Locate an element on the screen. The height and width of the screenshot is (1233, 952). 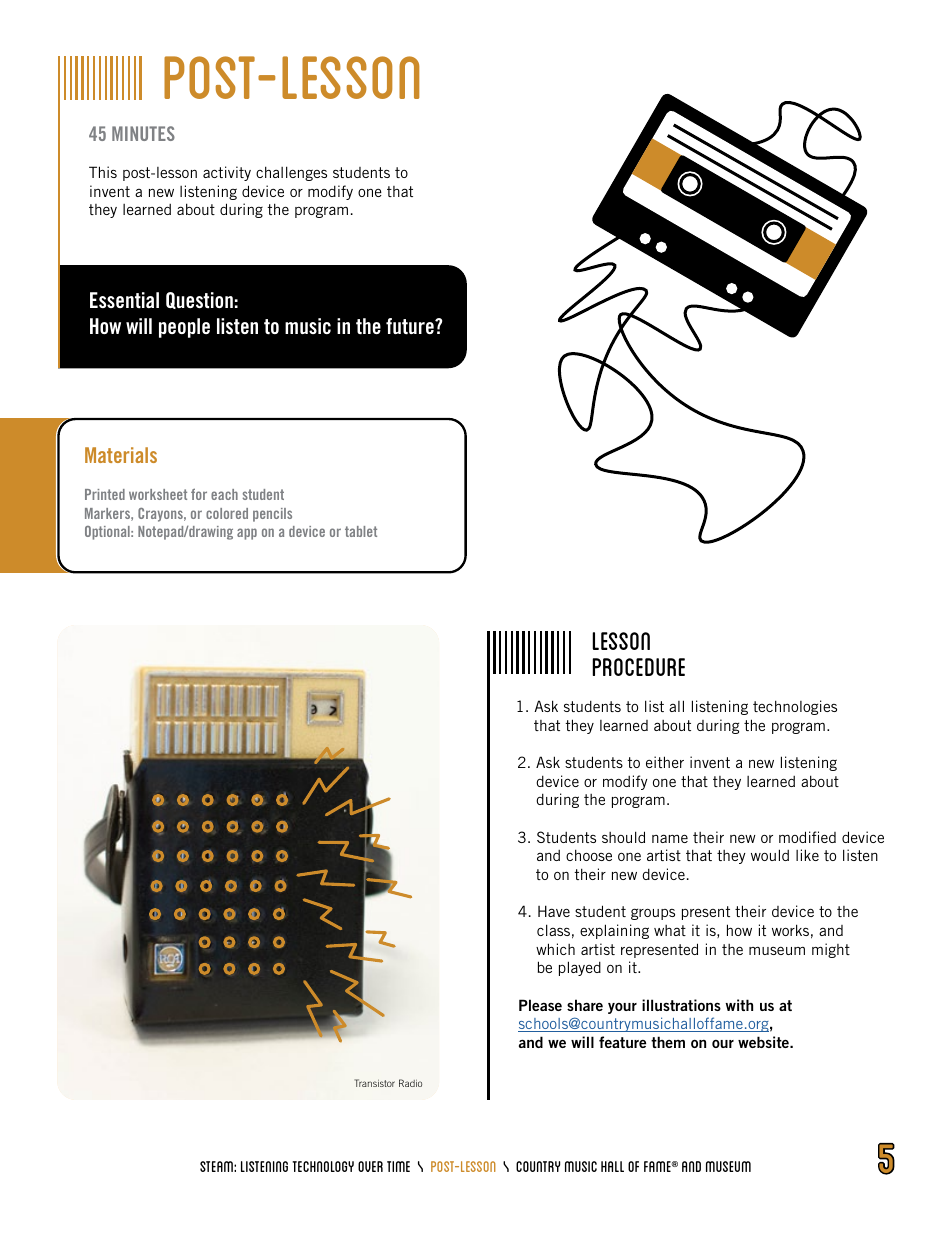
activity is located at coordinates (227, 173).
